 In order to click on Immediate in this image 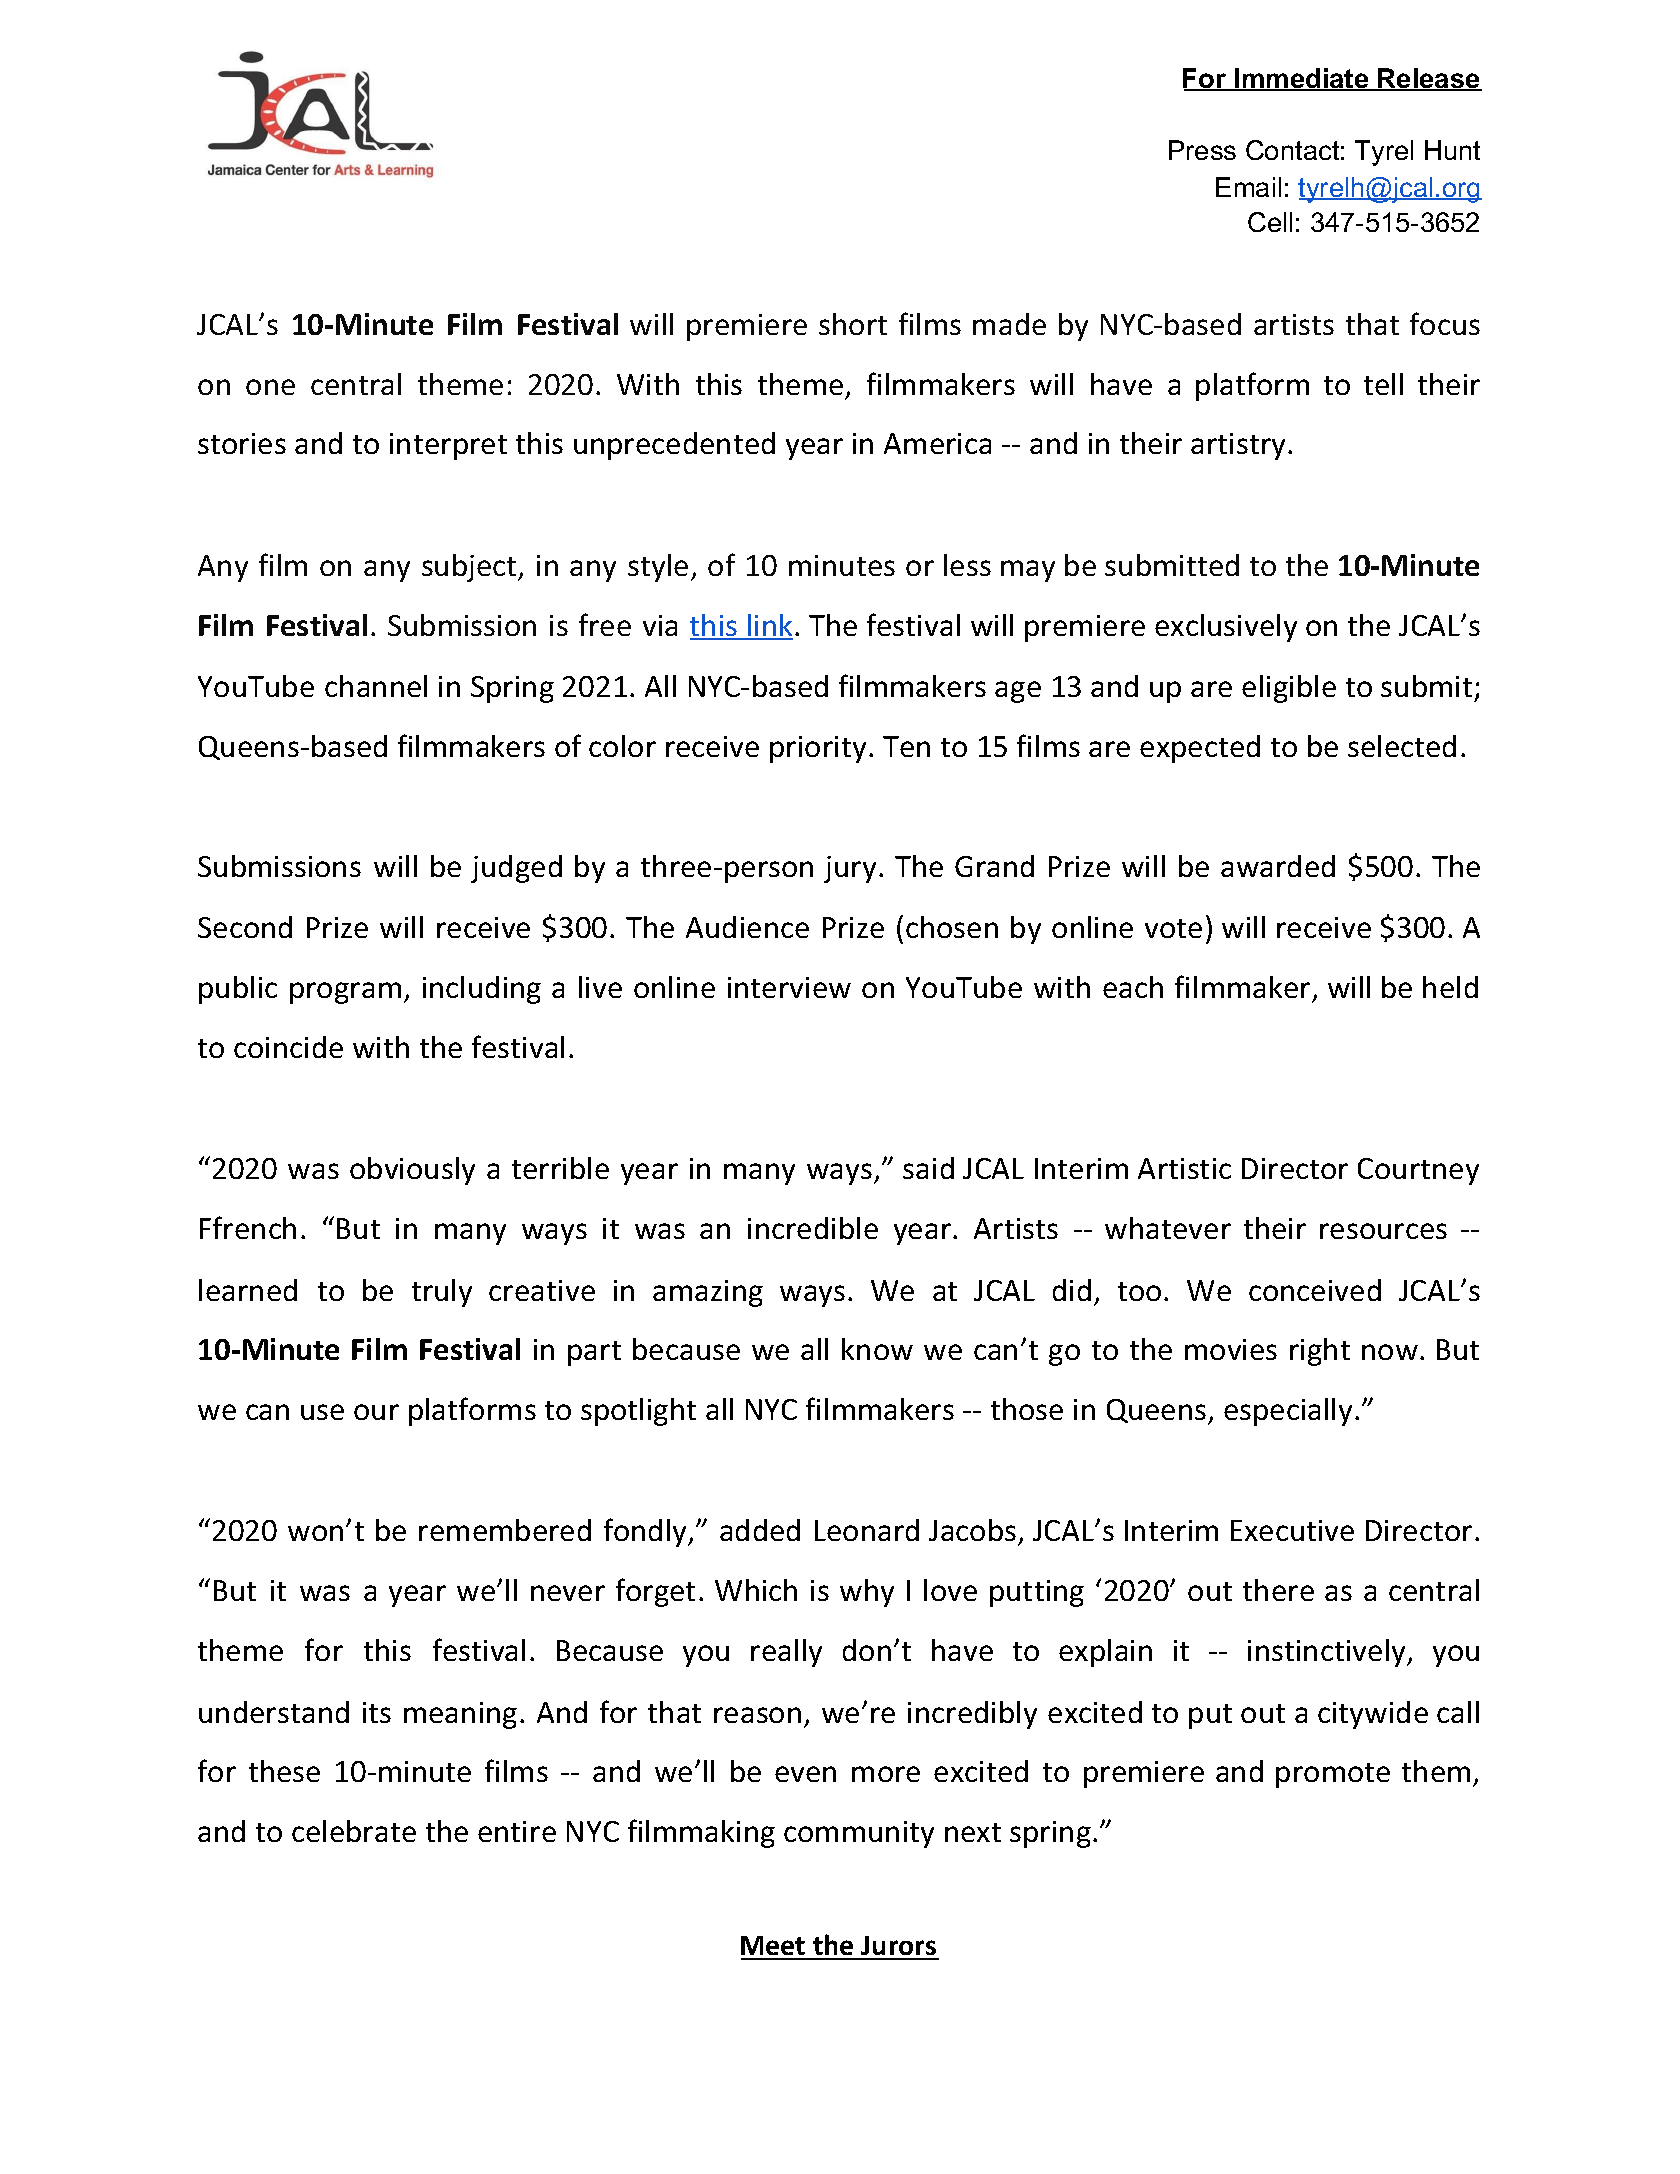, I will do `click(1302, 79)`.
